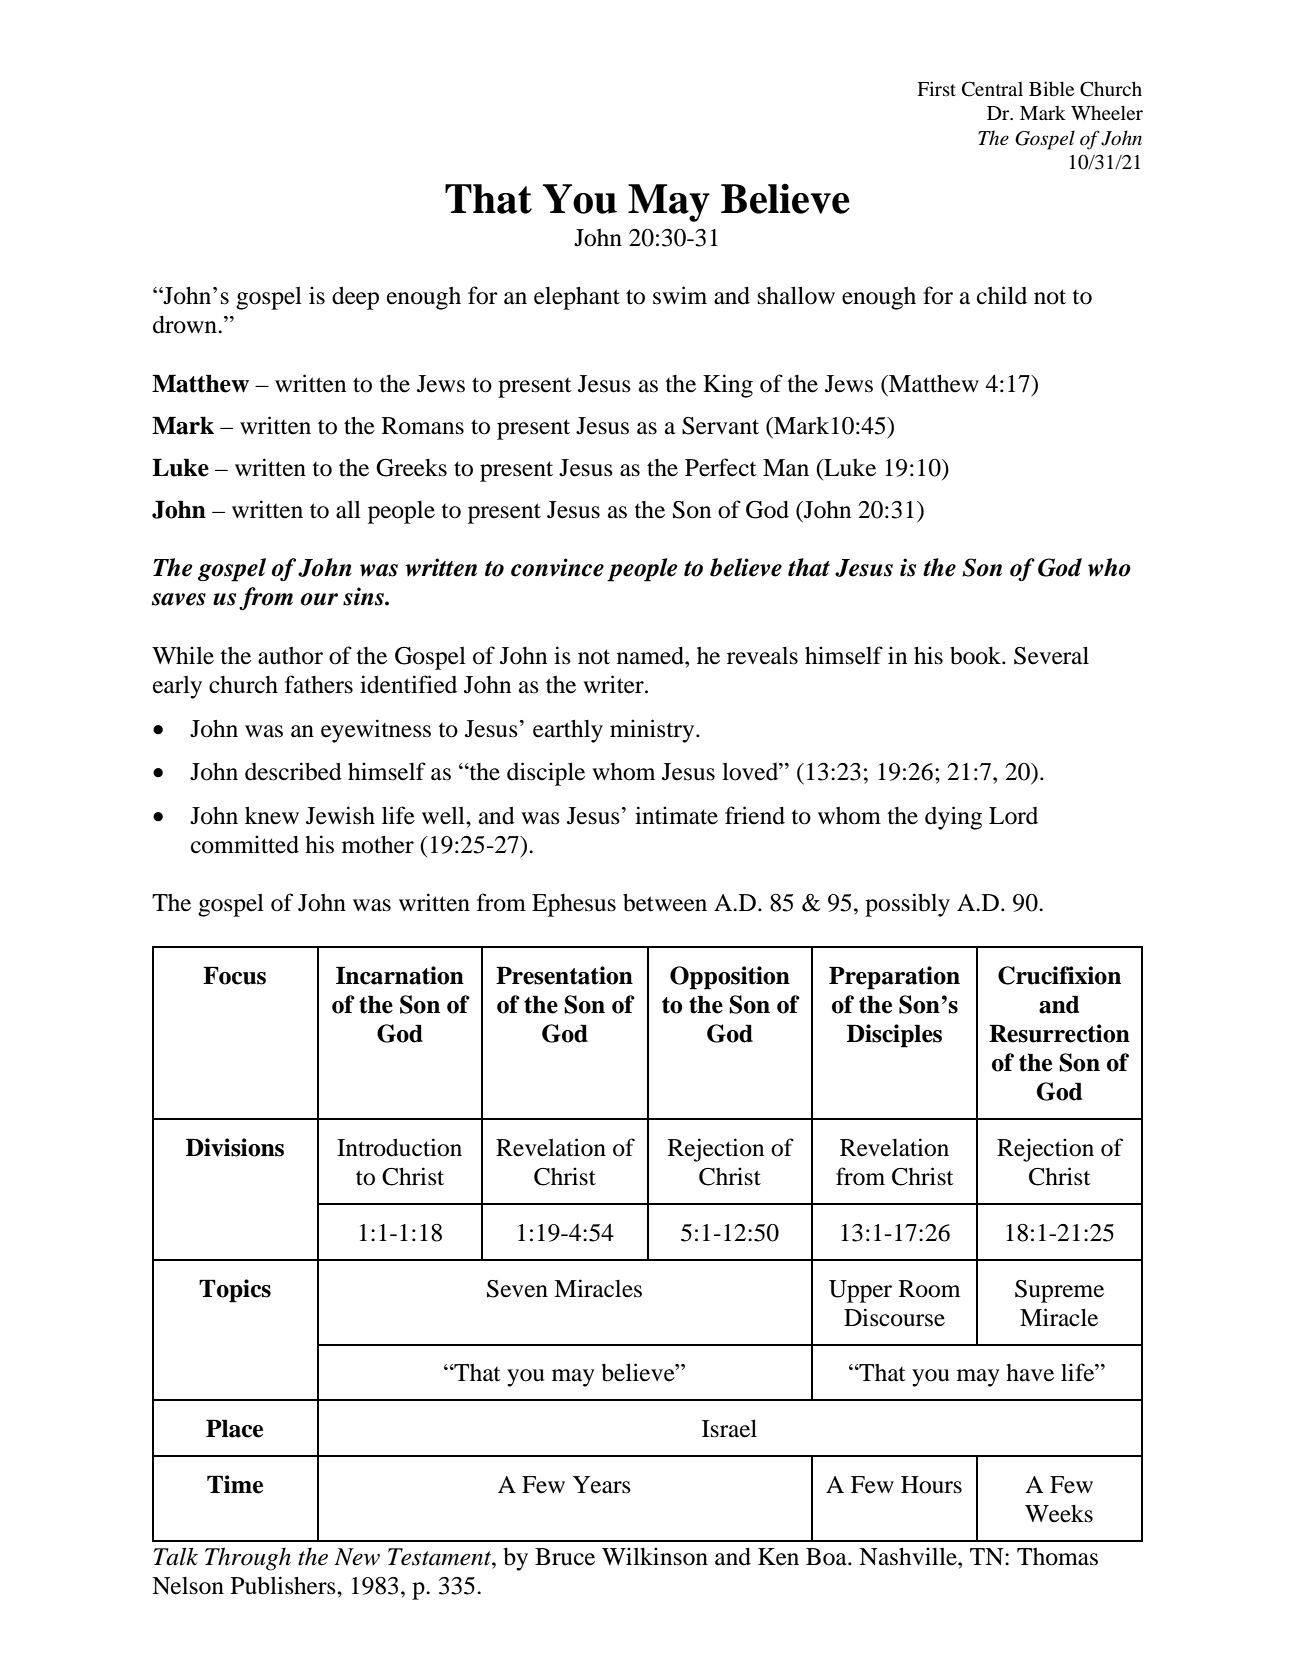  What do you see at coordinates (655, 1556) in the image?
I see `Wilkinson` at bounding box center [655, 1556].
